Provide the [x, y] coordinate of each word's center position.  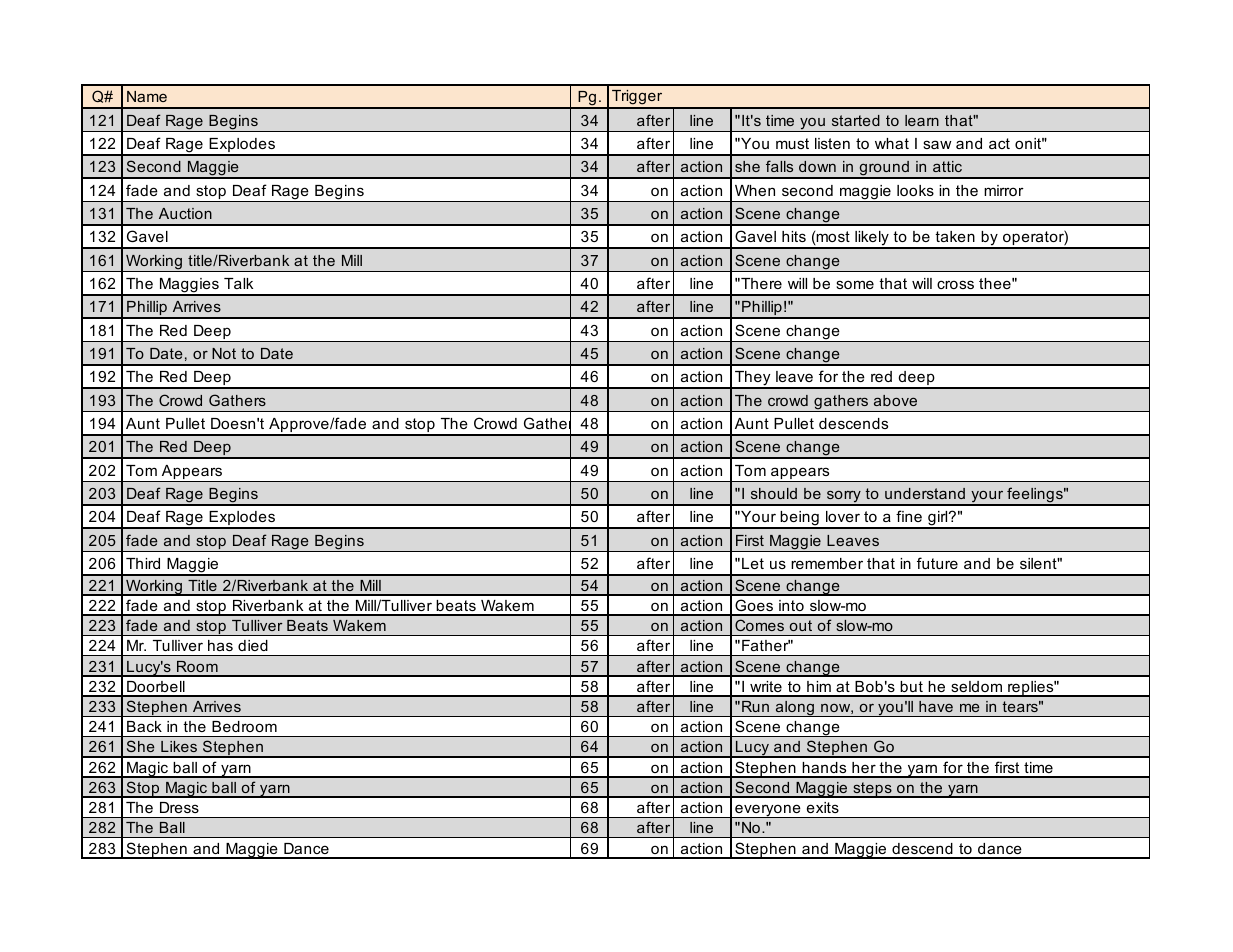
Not [224, 353]
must [792, 143]
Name [147, 96]
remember [827, 563]
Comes [759, 625]
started [856, 120]
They [753, 379]
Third [143, 563]
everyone [768, 811]
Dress [179, 807]
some [855, 284]
